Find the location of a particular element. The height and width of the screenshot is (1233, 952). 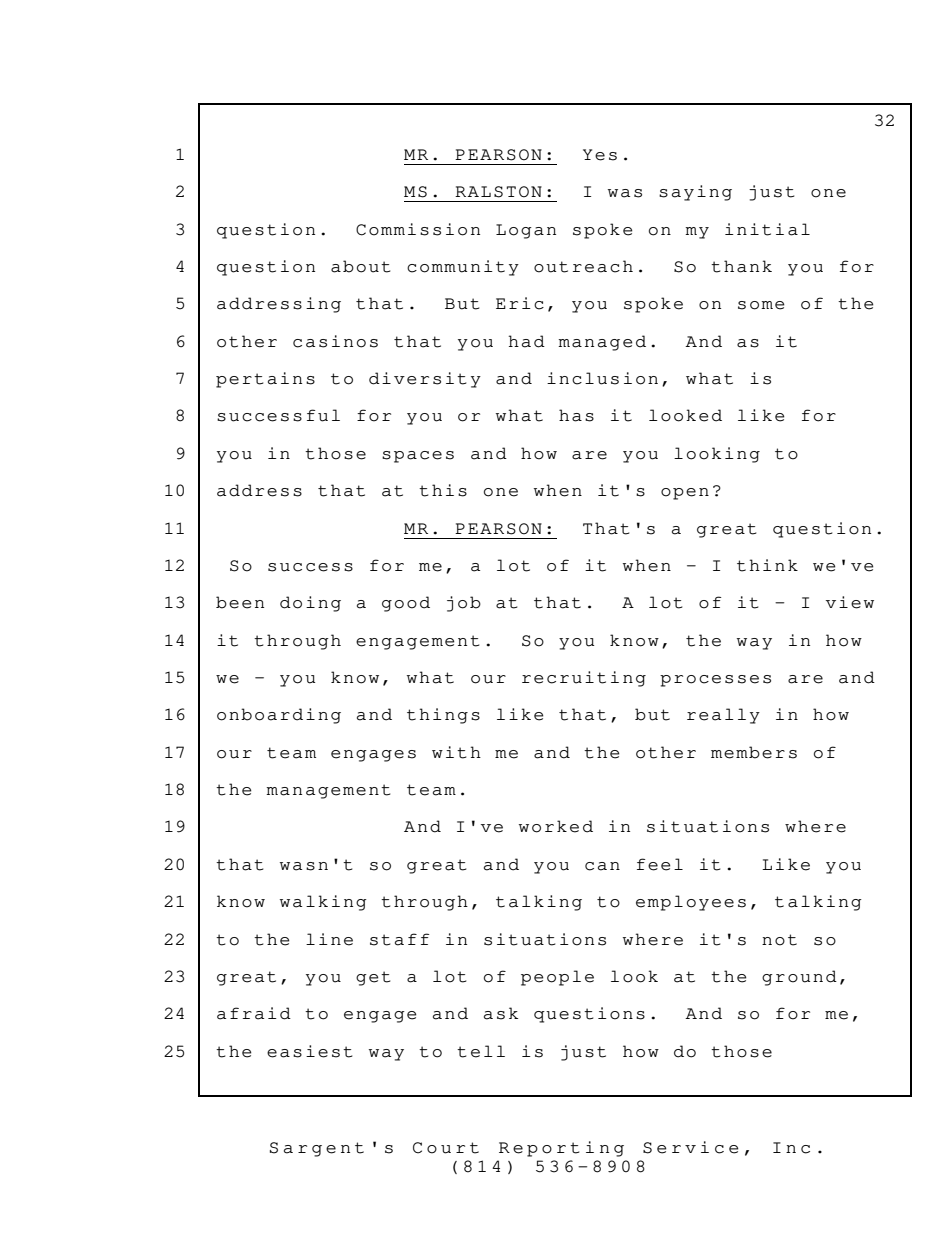

Commission is located at coordinates (418, 229).
